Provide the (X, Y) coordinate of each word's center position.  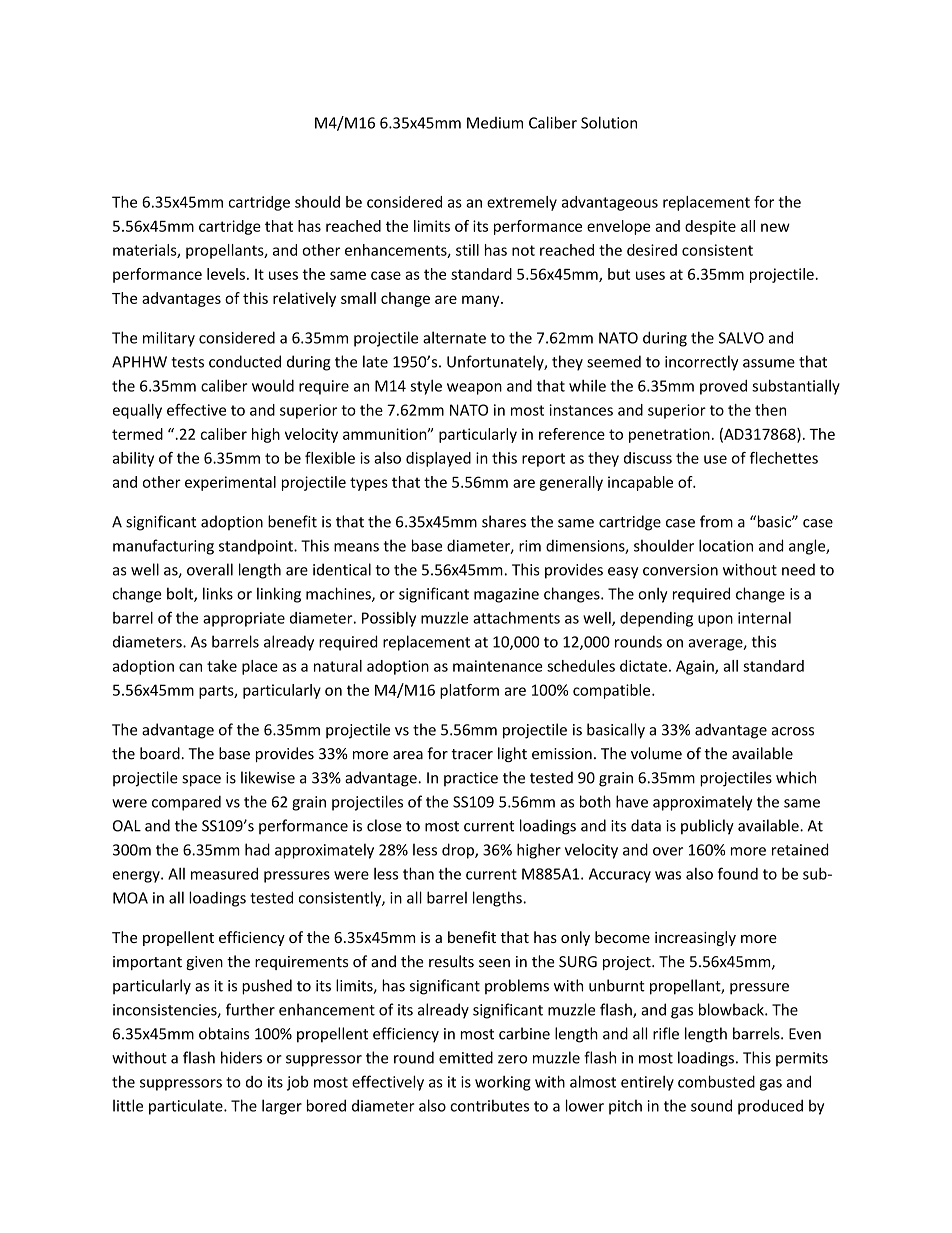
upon (715, 621)
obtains (224, 1033)
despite (710, 227)
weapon (474, 389)
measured (224, 873)
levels (226, 274)
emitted (466, 1057)
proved (723, 387)
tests (187, 362)
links (218, 593)
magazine (506, 595)
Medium (495, 123)
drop (459, 851)
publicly (707, 827)
